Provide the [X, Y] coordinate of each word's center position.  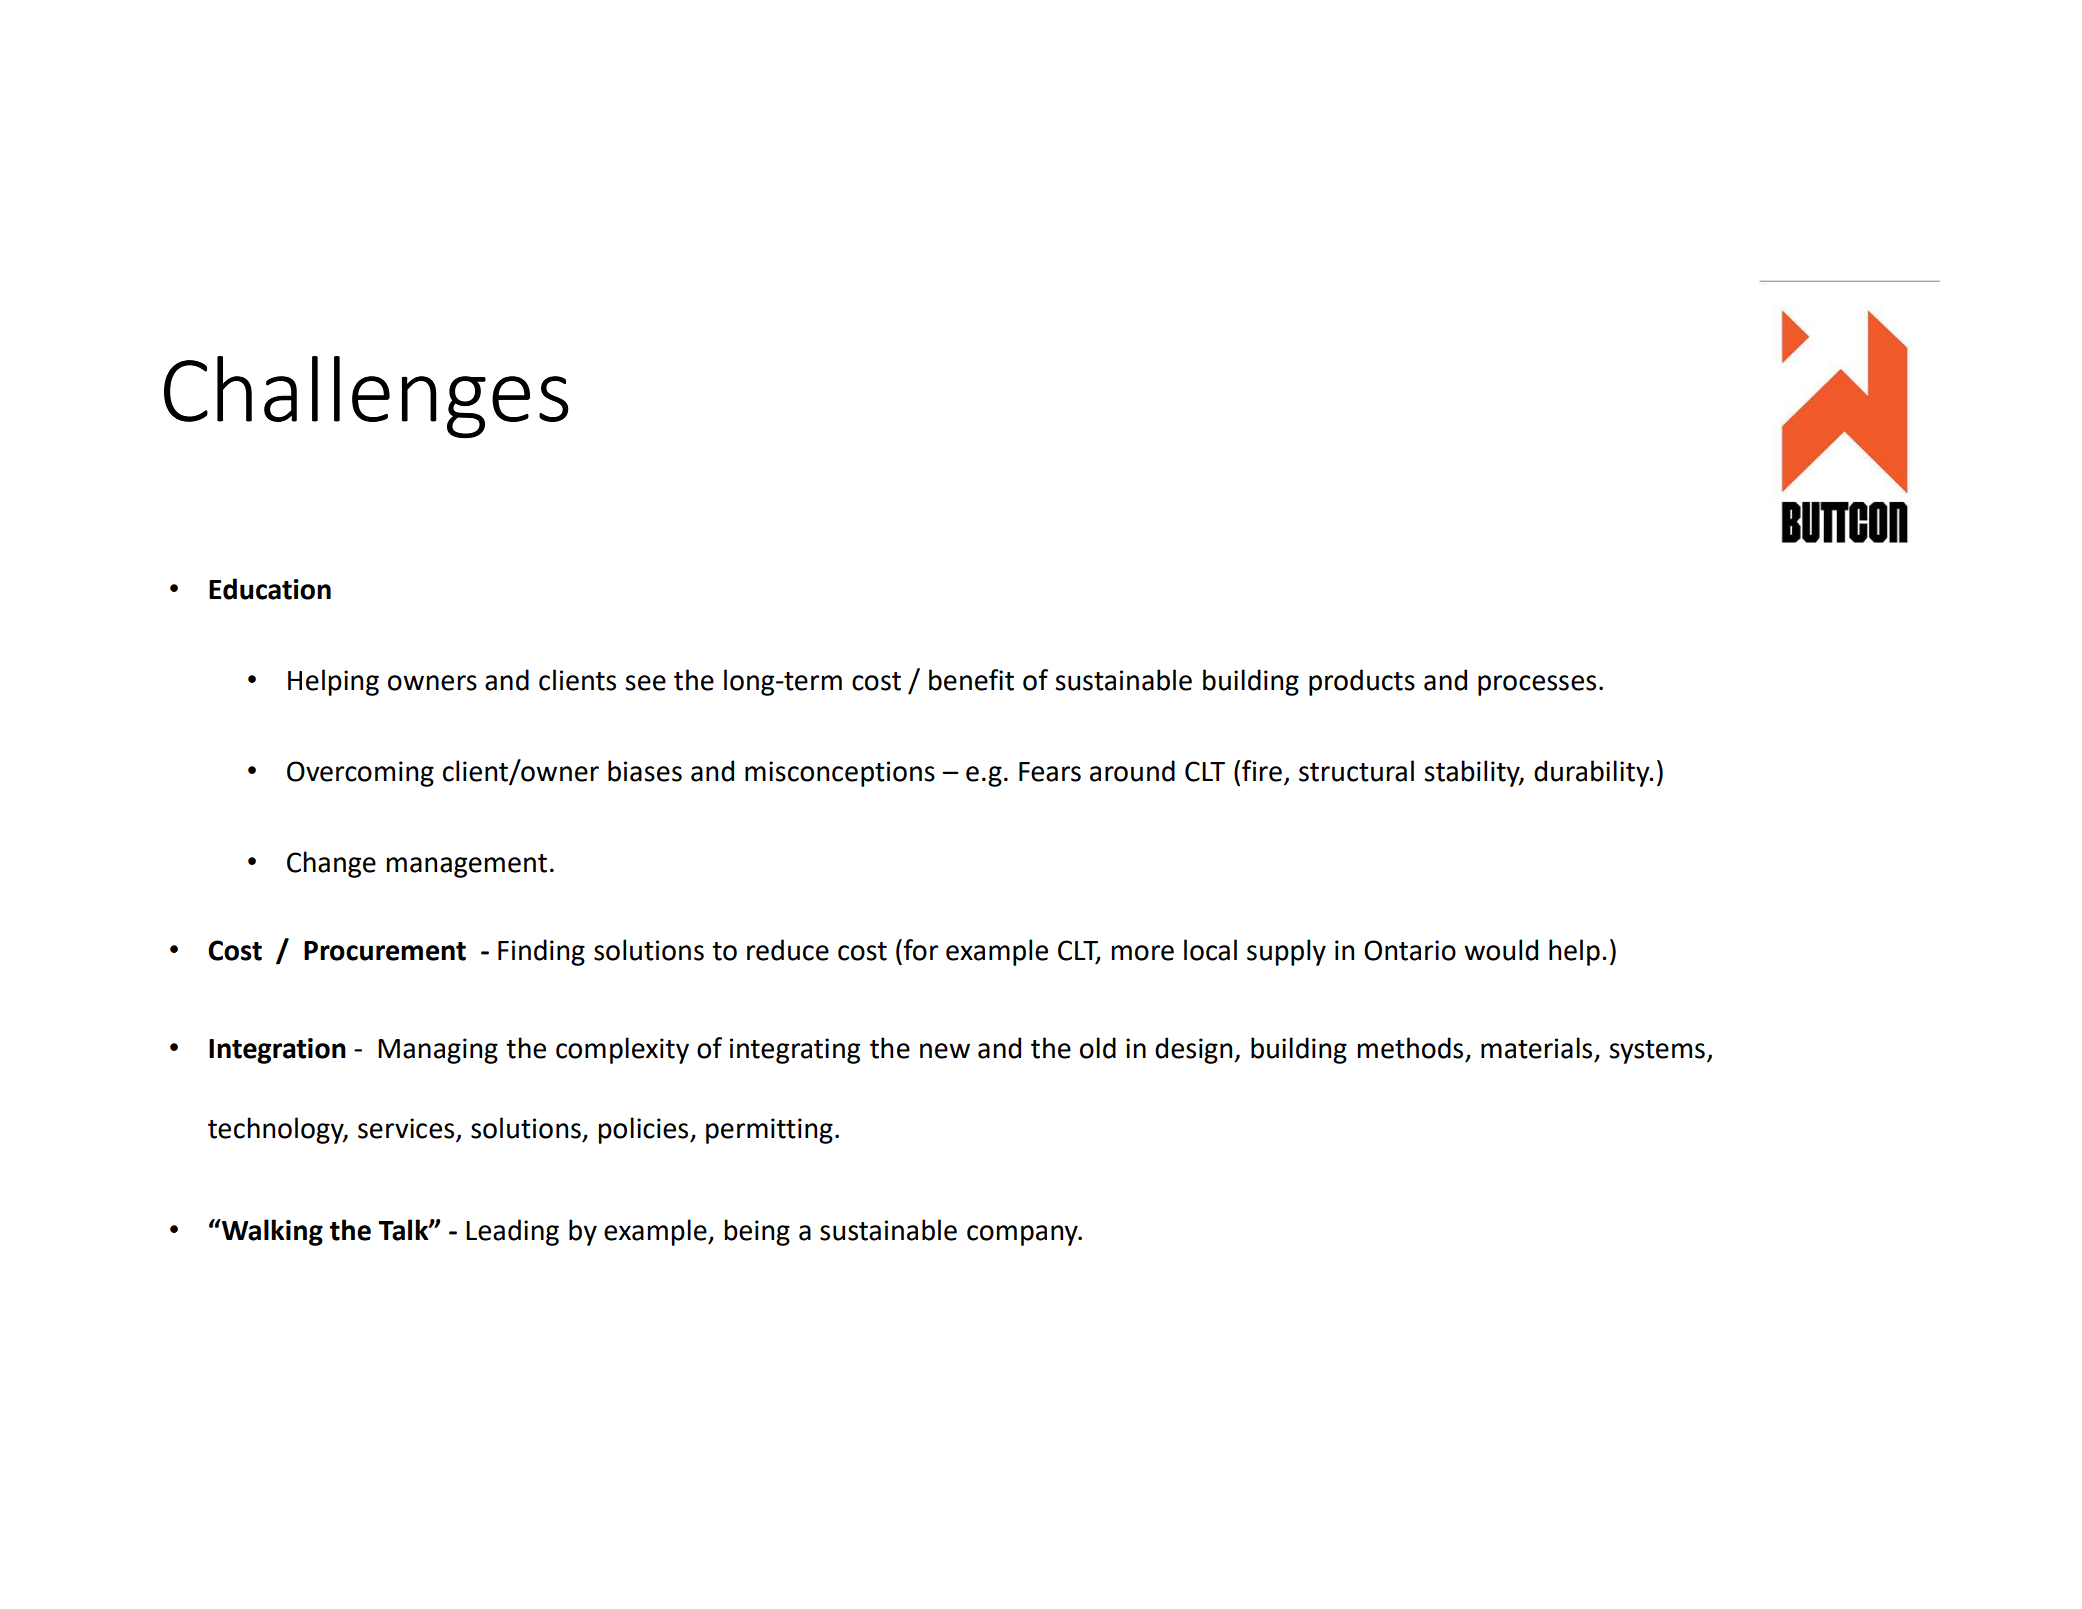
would [1501, 950]
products [1362, 682]
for [920, 950]
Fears [1050, 772]
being [757, 1232]
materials [1536, 1048]
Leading [512, 1232]
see [645, 683]
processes [1537, 685]
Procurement [385, 951]
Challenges [366, 397]
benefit [971, 680]
